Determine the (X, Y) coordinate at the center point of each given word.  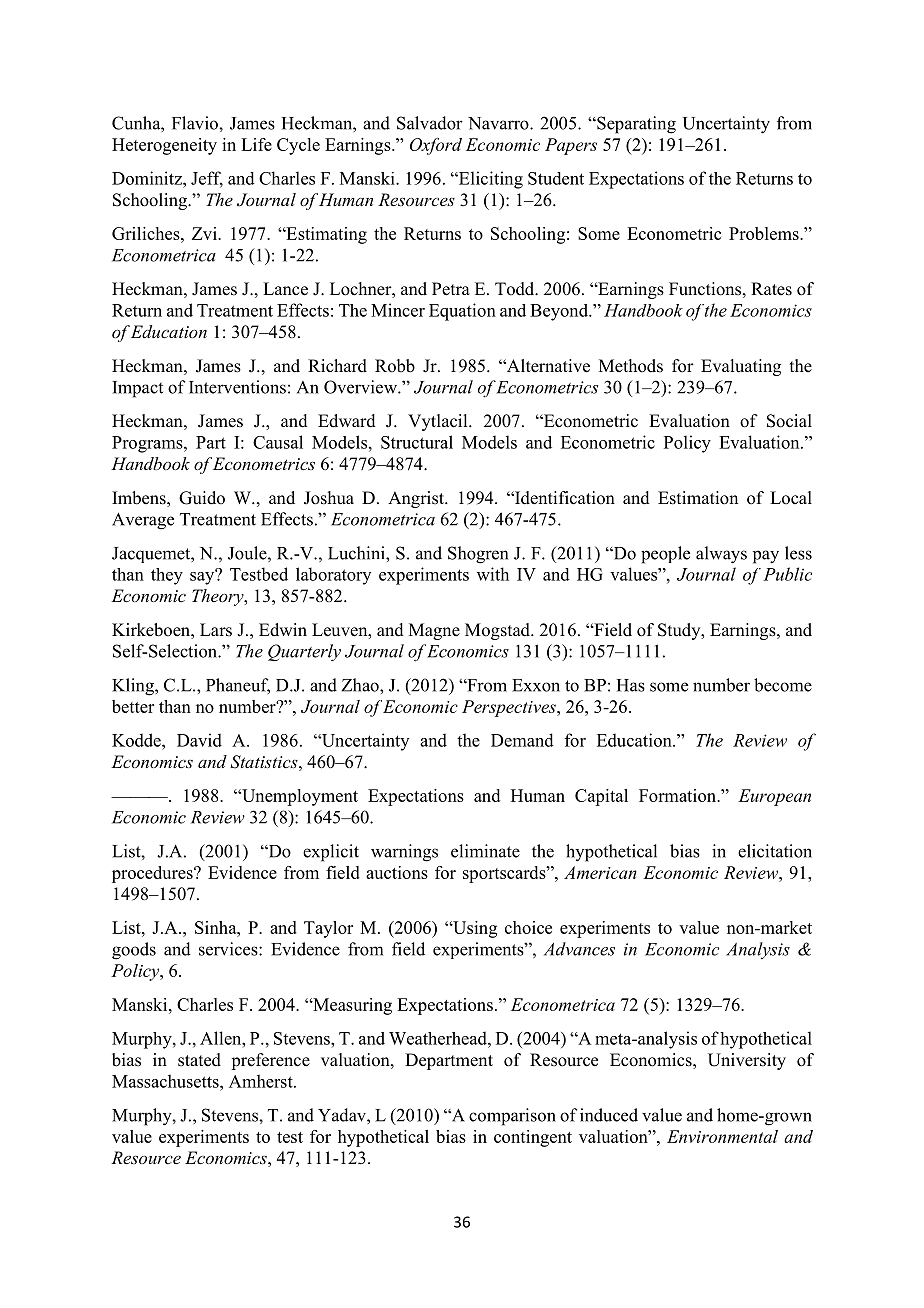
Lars (216, 630)
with (493, 574)
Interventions (237, 387)
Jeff (207, 179)
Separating (635, 125)
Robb (395, 366)
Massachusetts (166, 1081)
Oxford (436, 146)
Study (680, 631)
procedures (153, 874)
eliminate (485, 851)
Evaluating (741, 367)
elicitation (775, 851)
